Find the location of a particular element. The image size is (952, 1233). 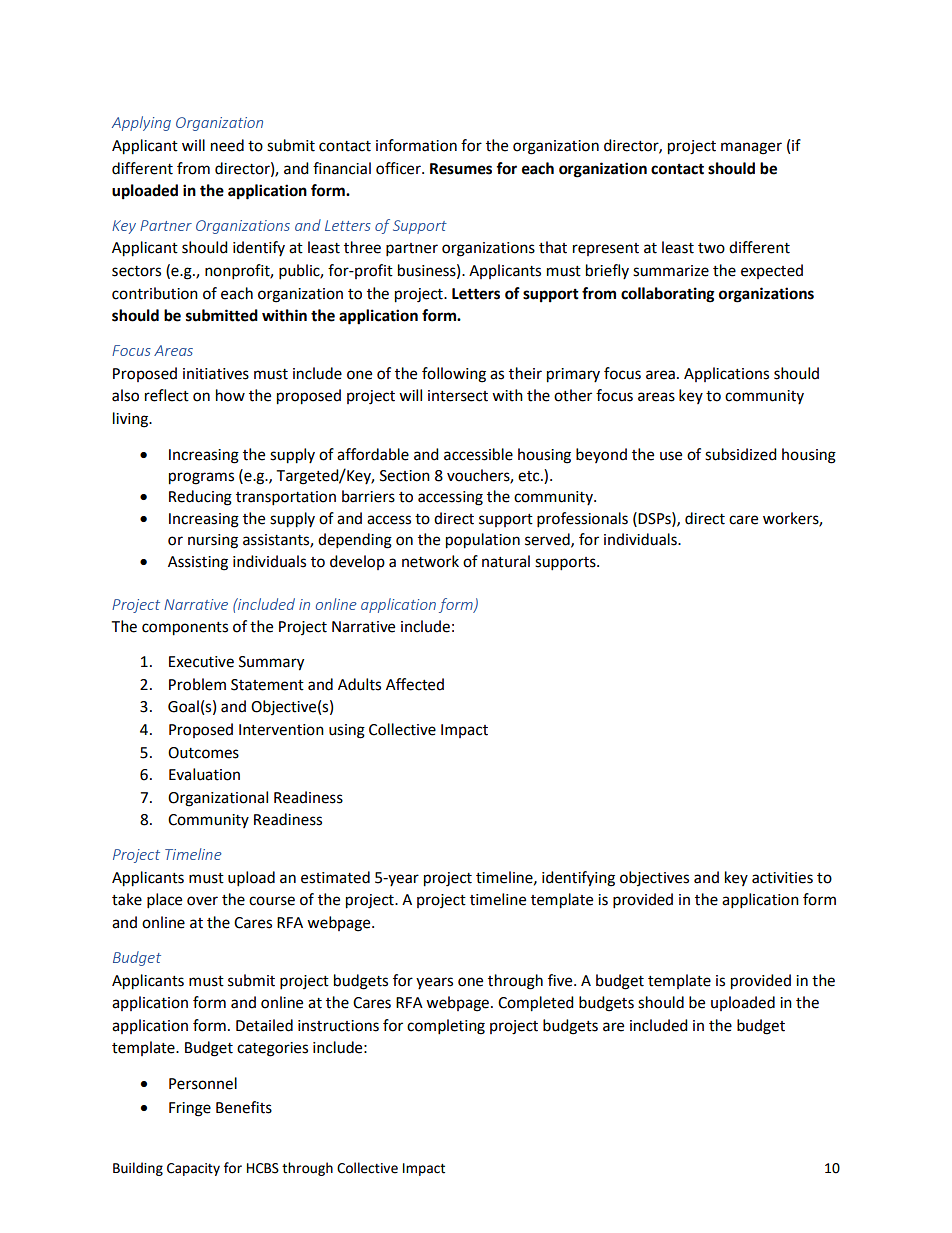

use is located at coordinates (671, 456).
